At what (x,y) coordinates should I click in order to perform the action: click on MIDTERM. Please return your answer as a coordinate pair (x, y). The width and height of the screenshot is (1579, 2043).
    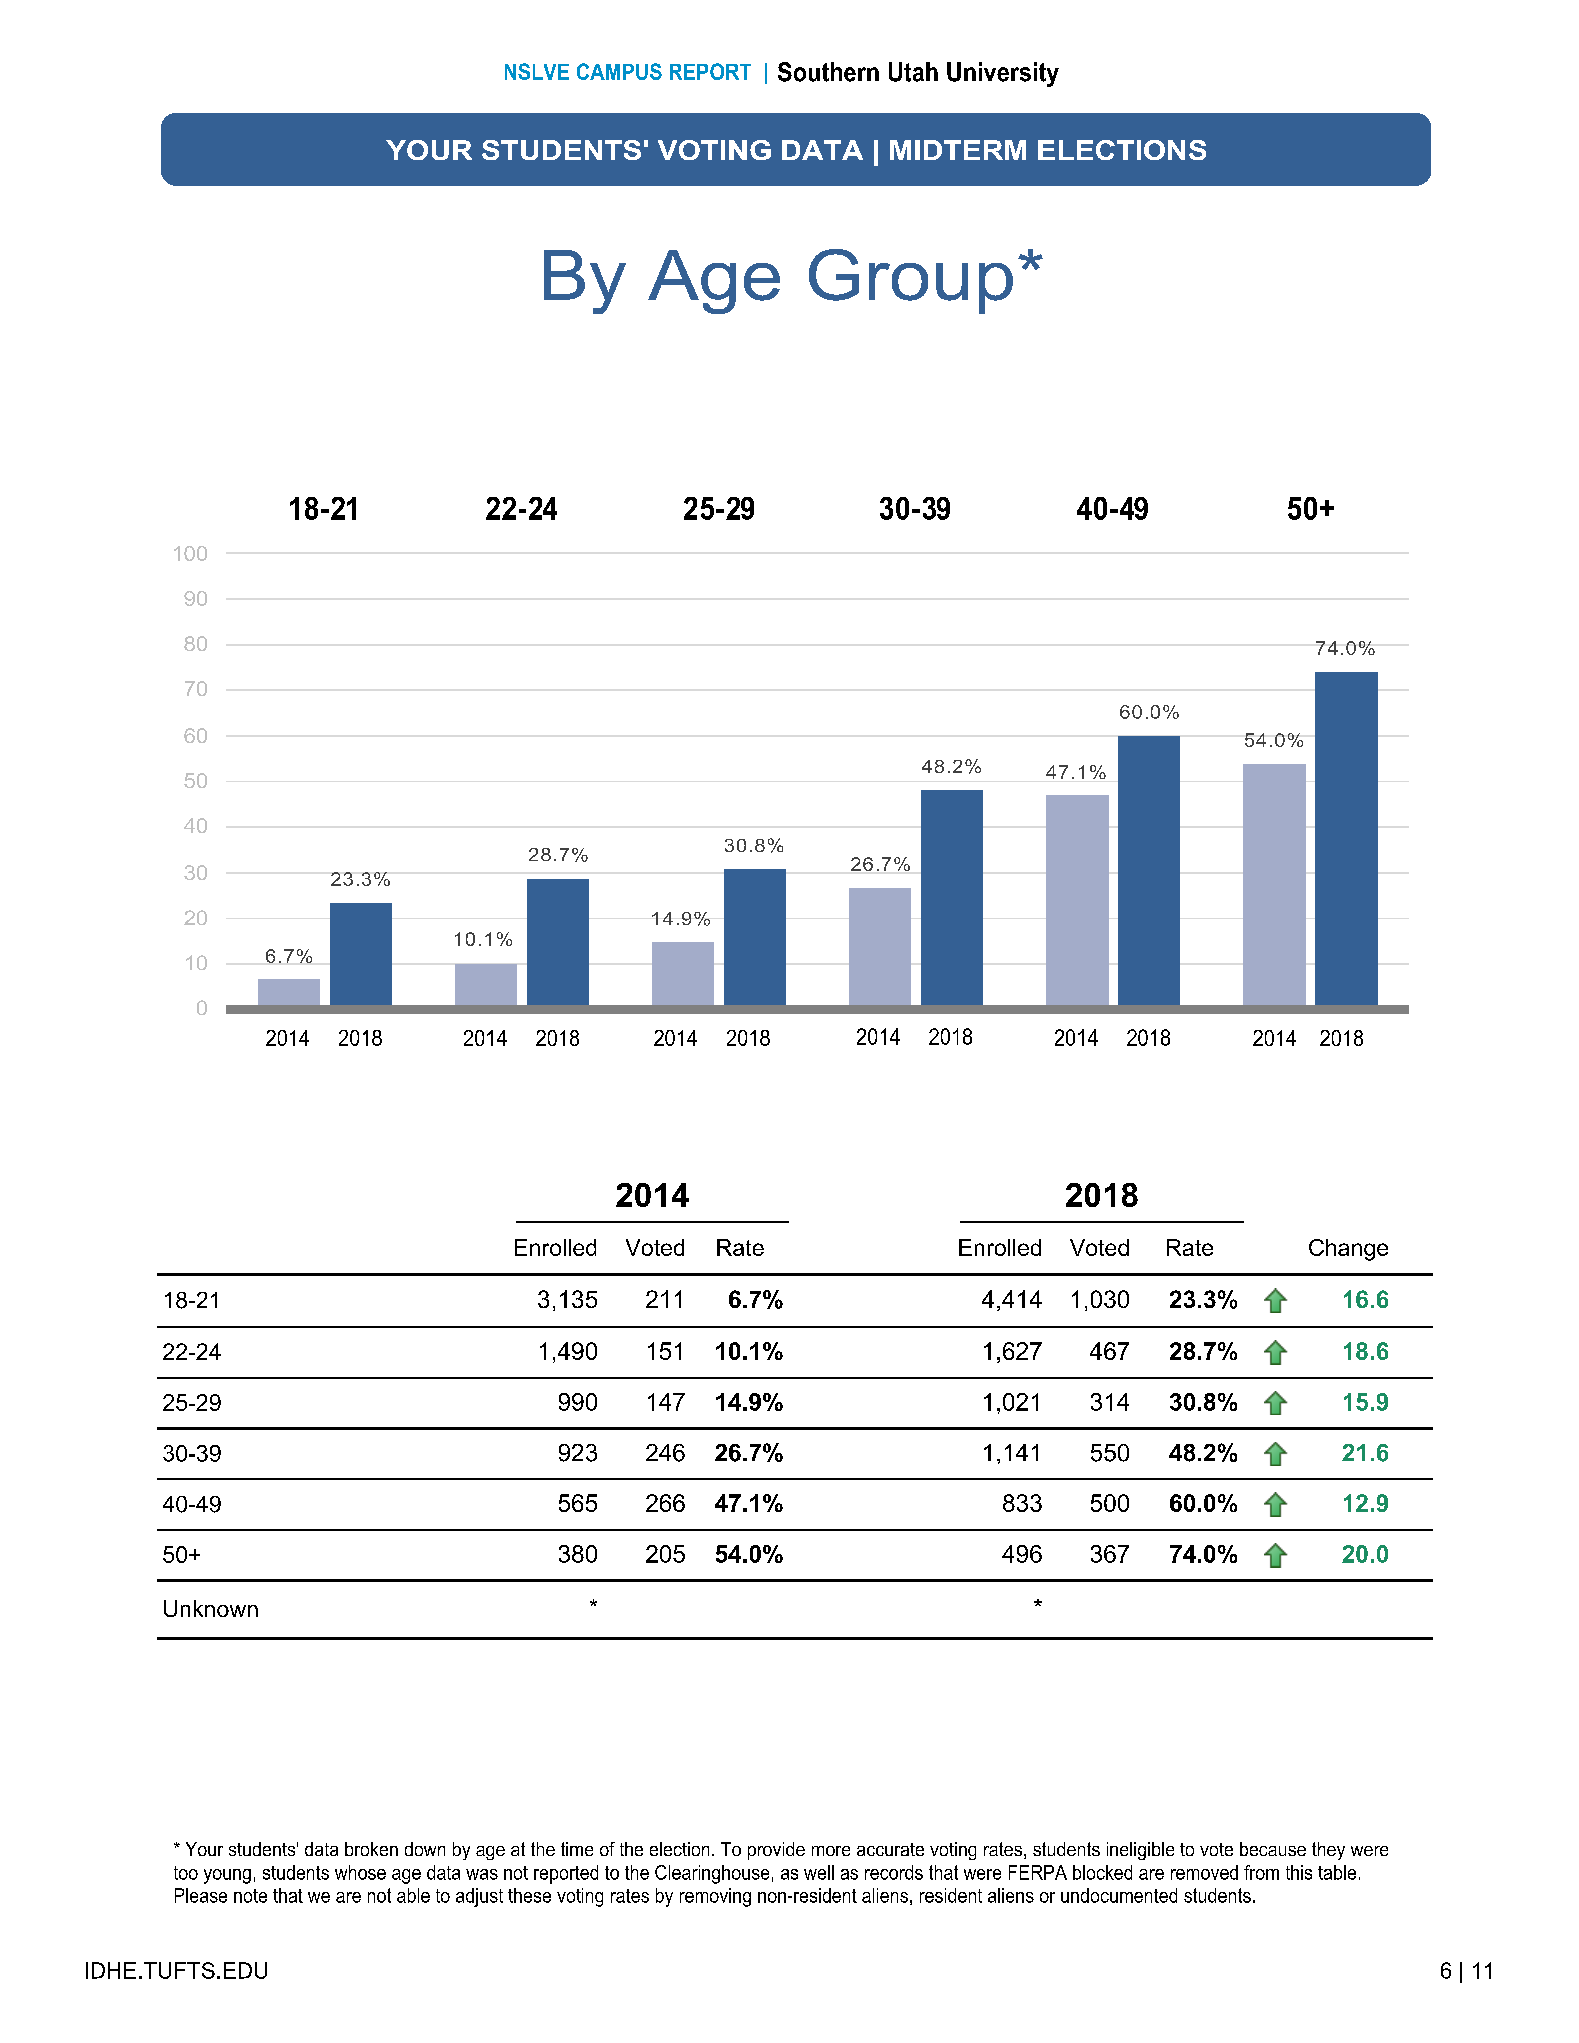
    Looking at the image, I should click on (958, 150).
